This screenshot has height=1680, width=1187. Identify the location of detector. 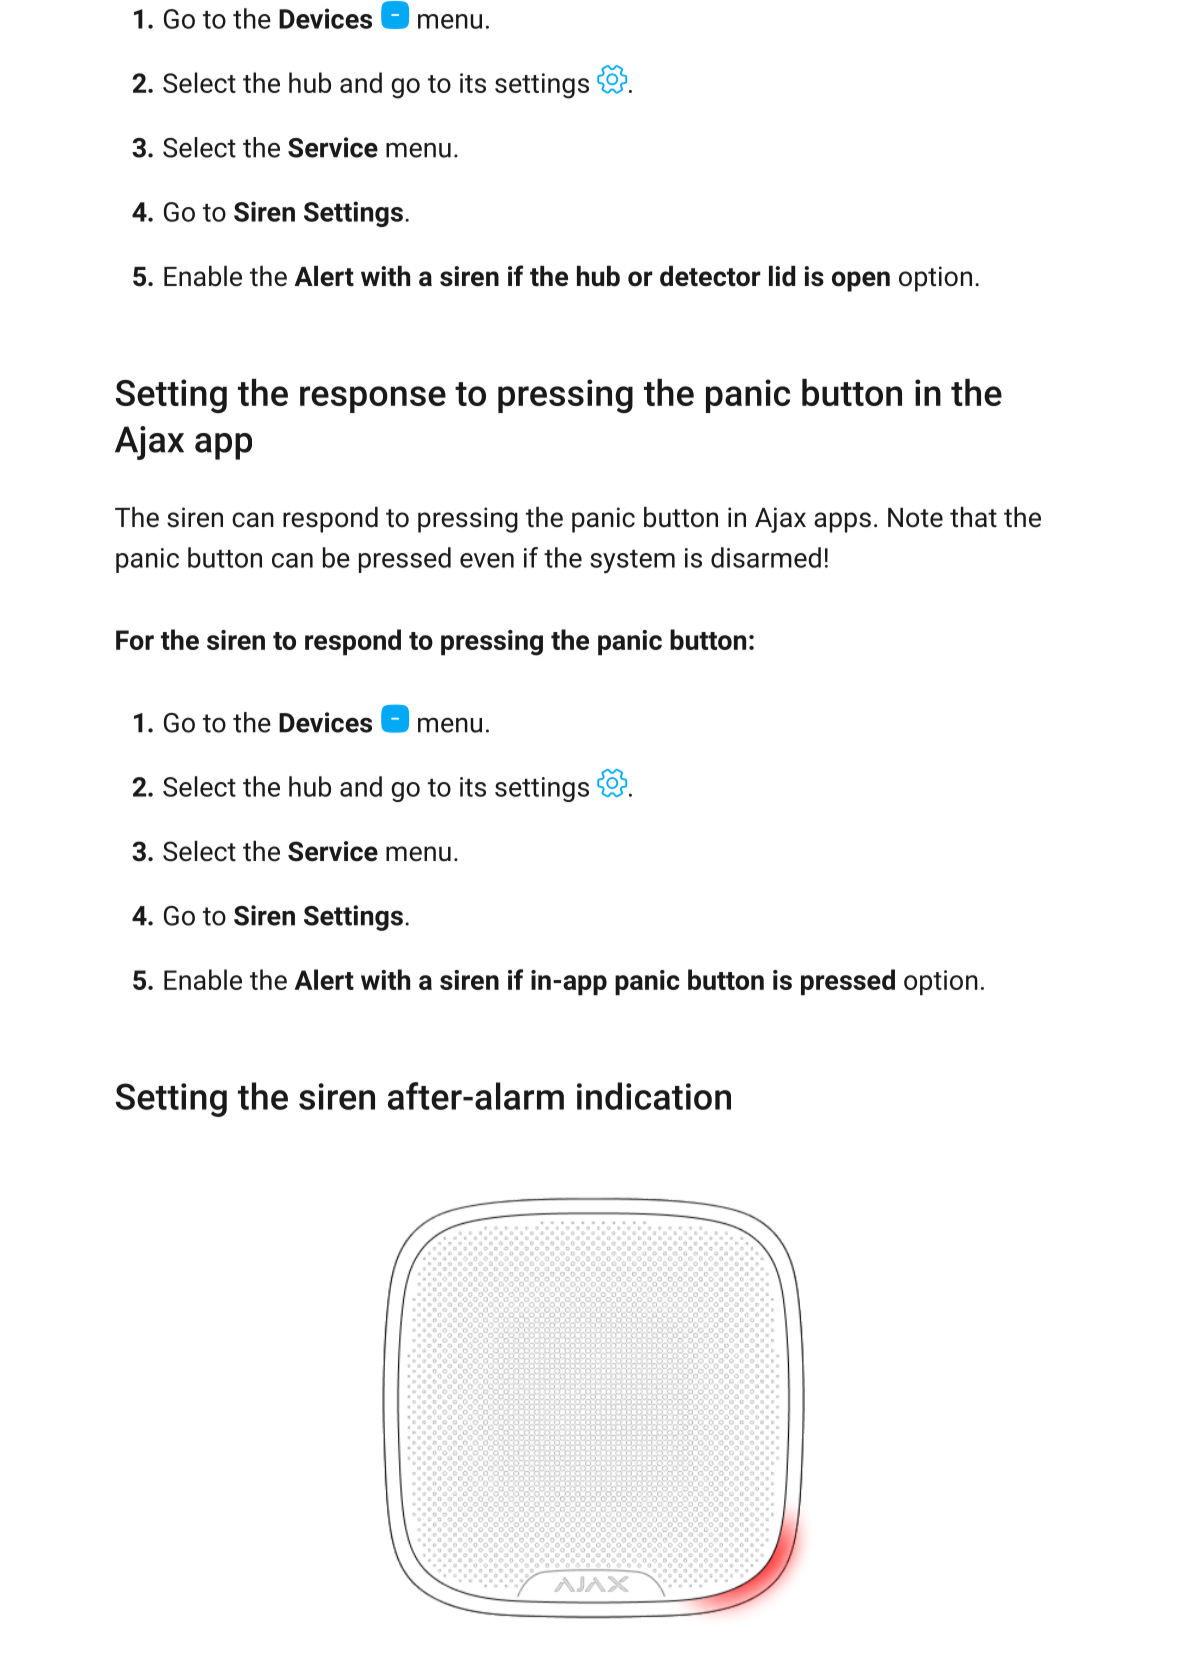
(710, 276).
